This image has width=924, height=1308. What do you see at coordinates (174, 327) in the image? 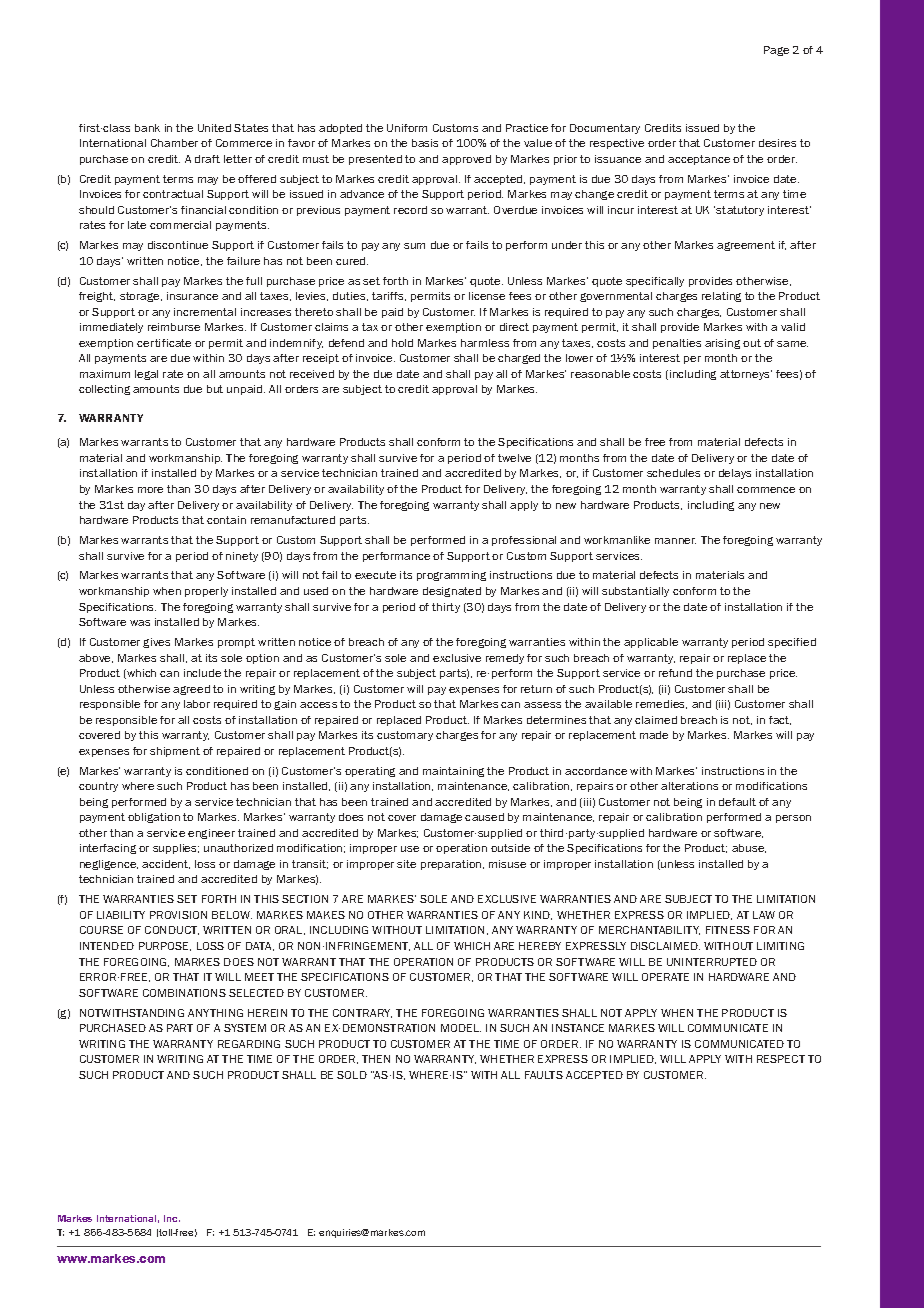
I see `reimburse` at bounding box center [174, 327].
